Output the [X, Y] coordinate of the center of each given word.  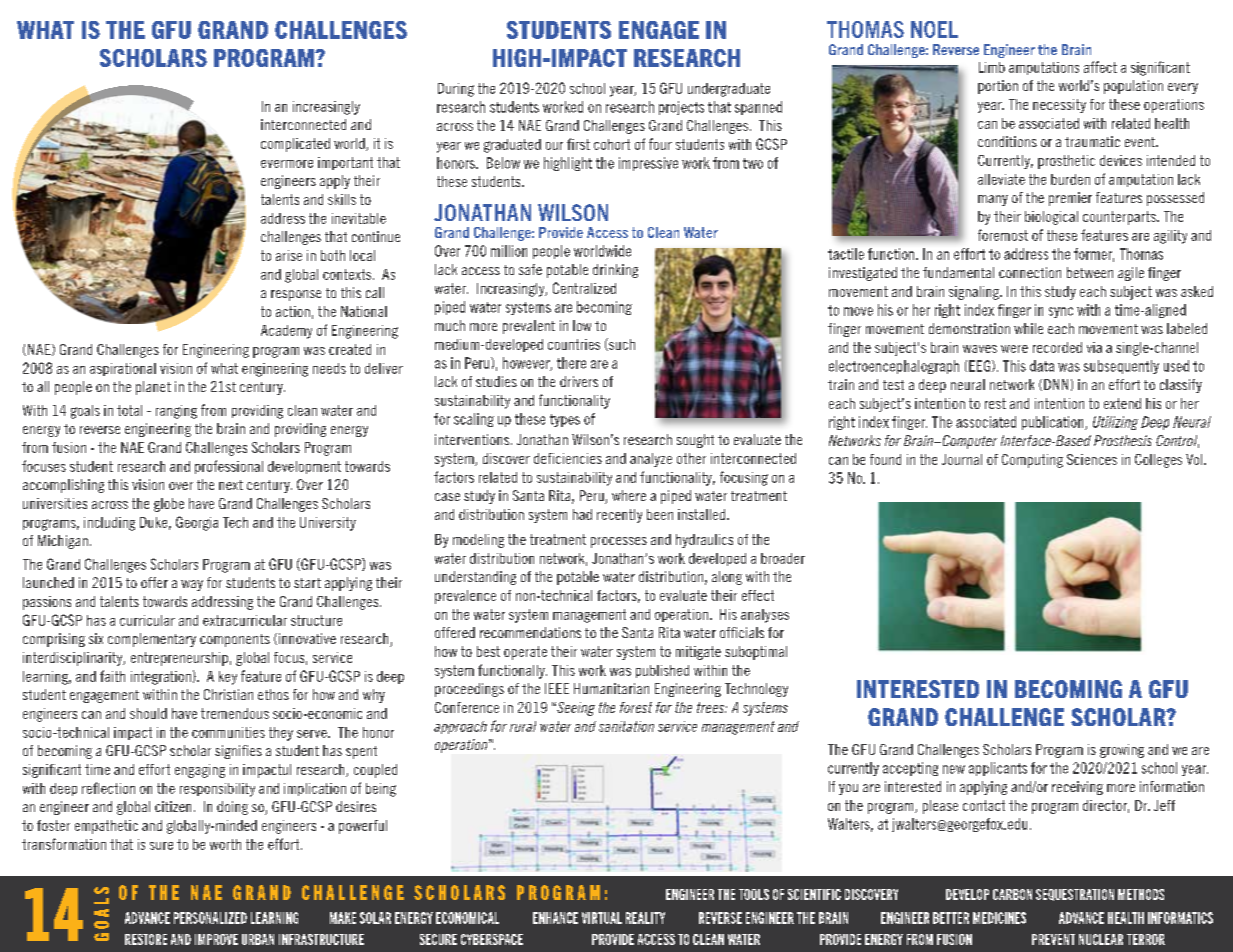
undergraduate [729, 90]
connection [1030, 272]
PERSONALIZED [210, 918]
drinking [615, 271]
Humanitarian [611, 688]
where [629, 495]
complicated [295, 145]
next [231, 485]
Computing [1032, 461]
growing [1122, 751]
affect [1100, 67]
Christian [228, 694]
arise [289, 255]
